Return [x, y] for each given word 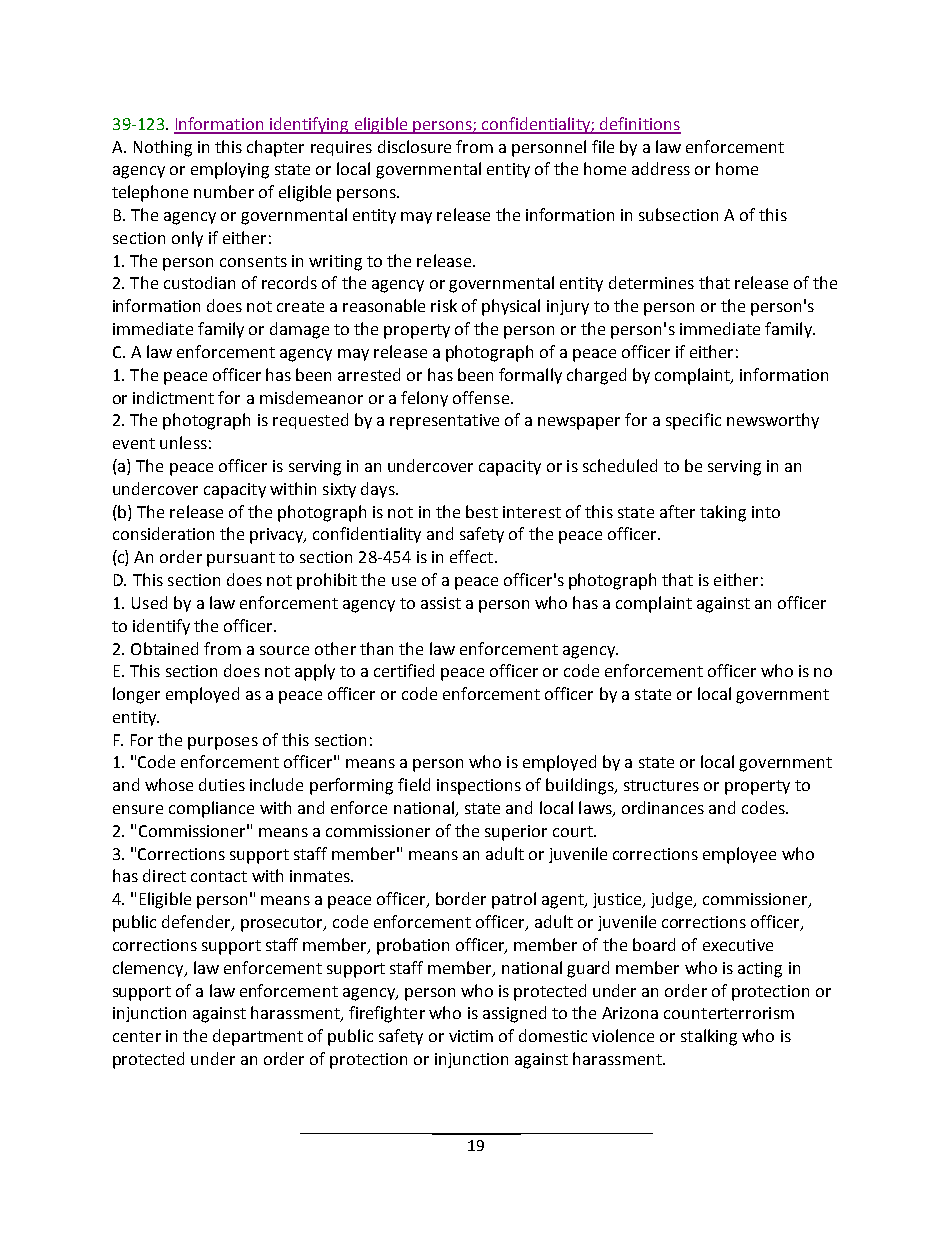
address [661, 168]
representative [444, 422]
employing [230, 170]
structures [661, 785]
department [258, 1037]
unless [183, 442]
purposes [223, 743]
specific [693, 421]
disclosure [414, 146]
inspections [479, 787]
